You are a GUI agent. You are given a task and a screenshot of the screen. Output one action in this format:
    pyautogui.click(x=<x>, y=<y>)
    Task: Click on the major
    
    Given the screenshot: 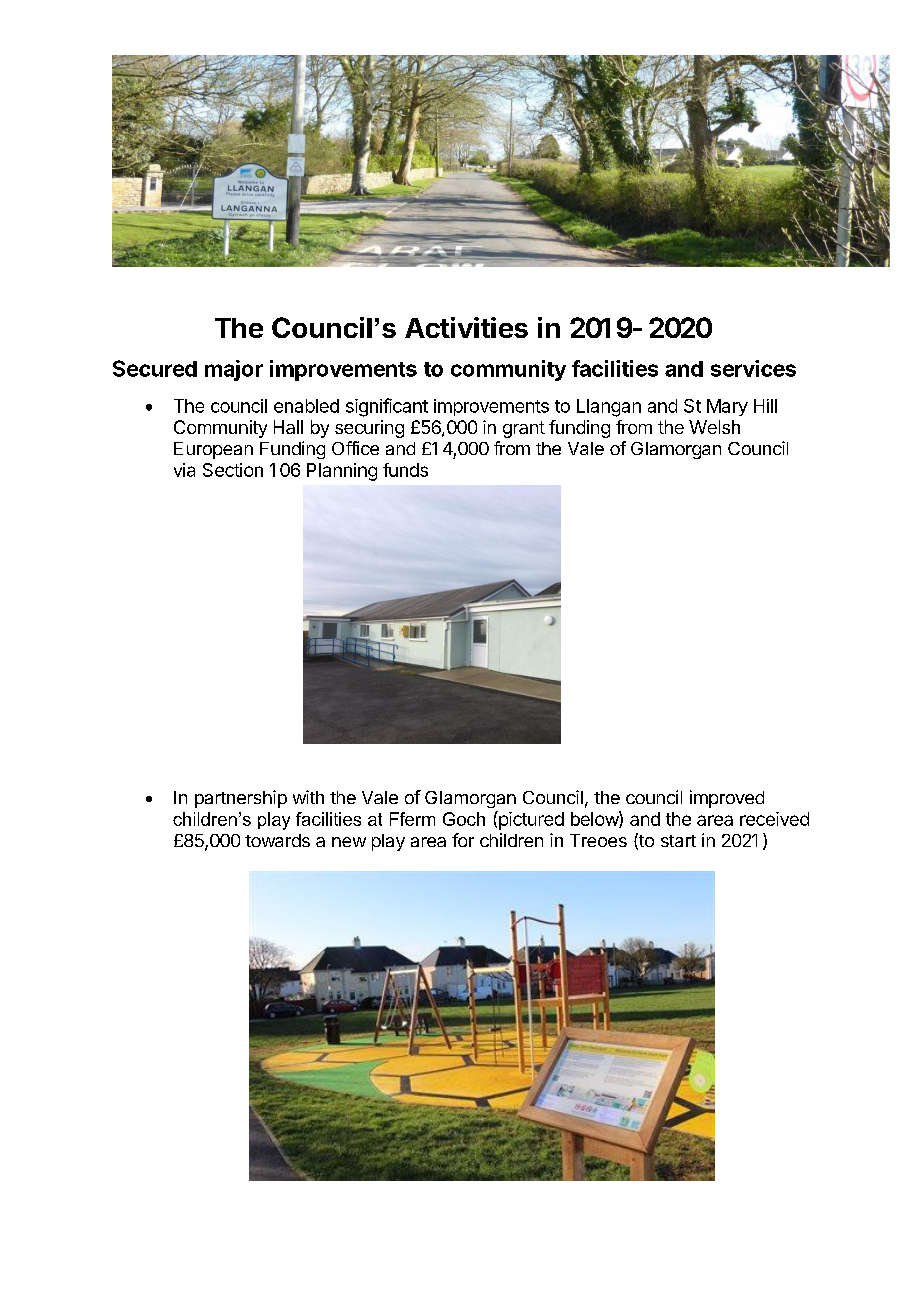 What is the action you would take?
    pyautogui.click(x=234, y=370)
